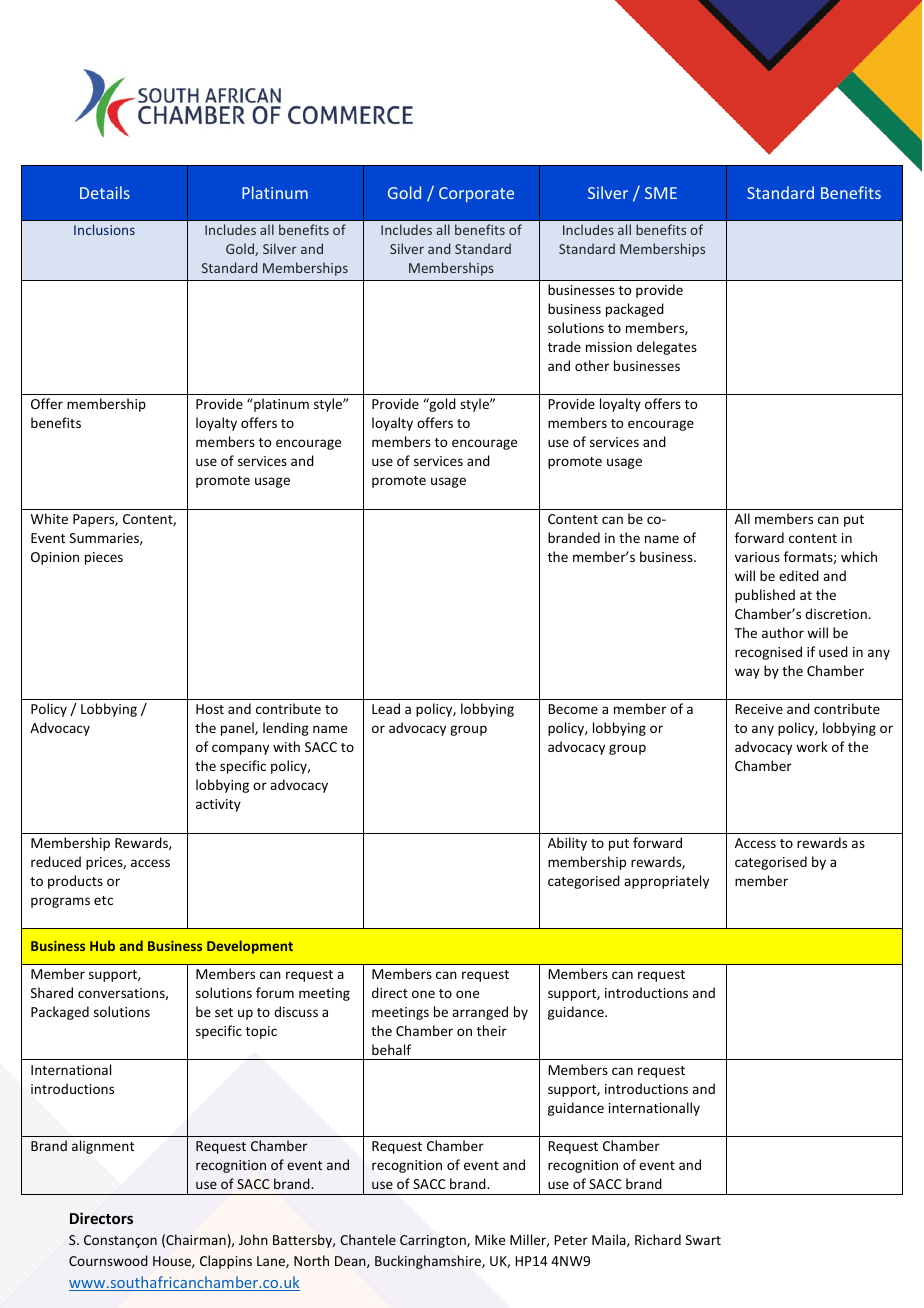  What do you see at coordinates (104, 229) in the page?
I see `Inclusions` at bounding box center [104, 229].
